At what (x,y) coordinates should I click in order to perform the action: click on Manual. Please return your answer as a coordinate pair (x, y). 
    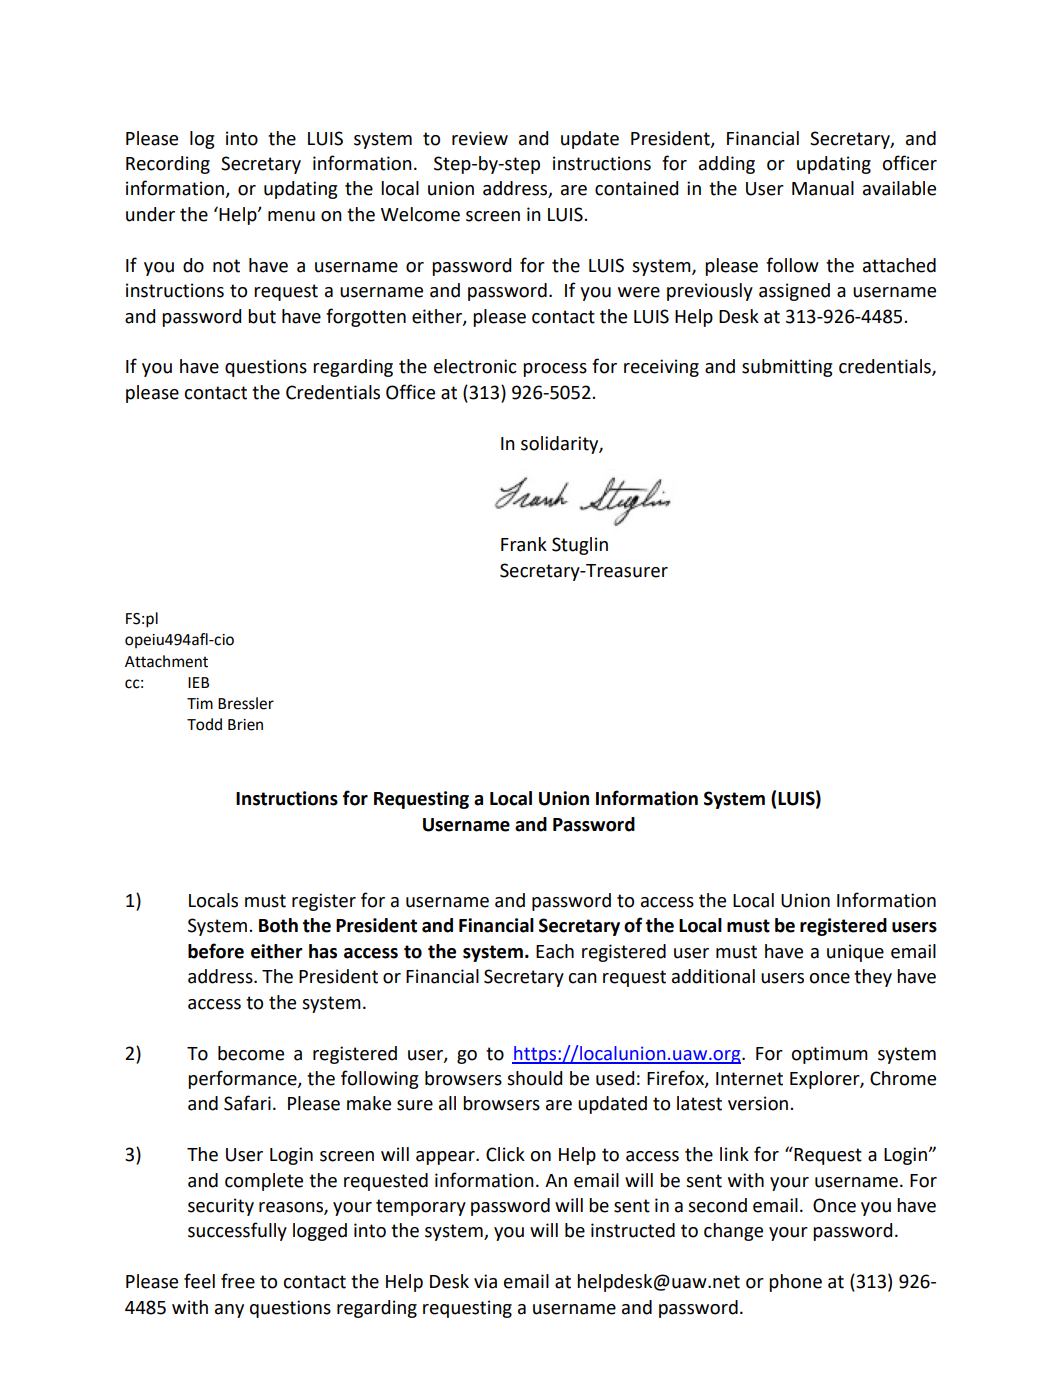
    Looking at the image, I should click on (823, 188).
